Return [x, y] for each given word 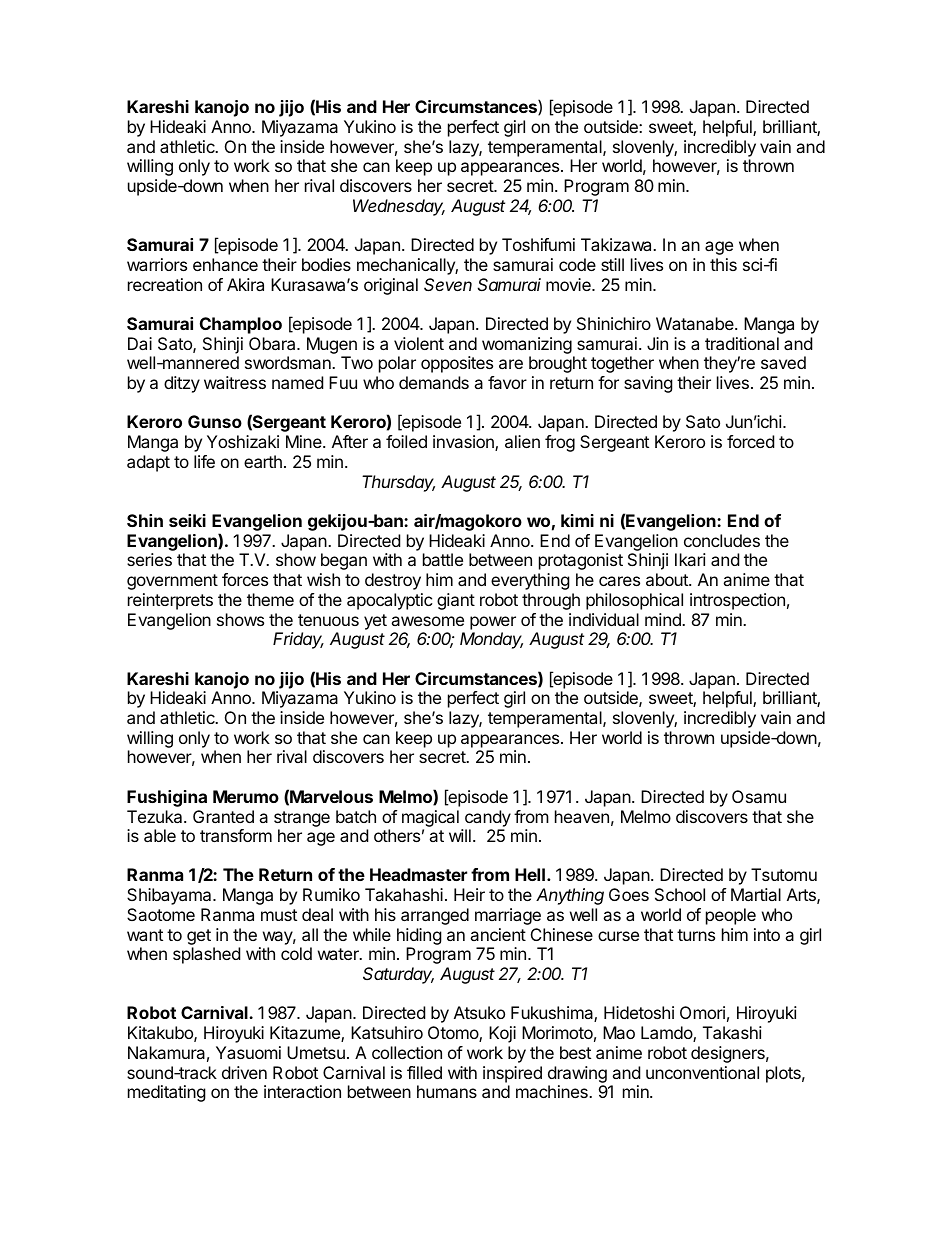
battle [443, 559]
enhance [225, 264]
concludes [722, 540]
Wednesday [399, 207]
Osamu [759, 796]
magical [430, 818]
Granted [223, 816]
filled [424, 1072]
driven [244, 1072]
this [723, 264]
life [204, 461]
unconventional [702, 1072]
